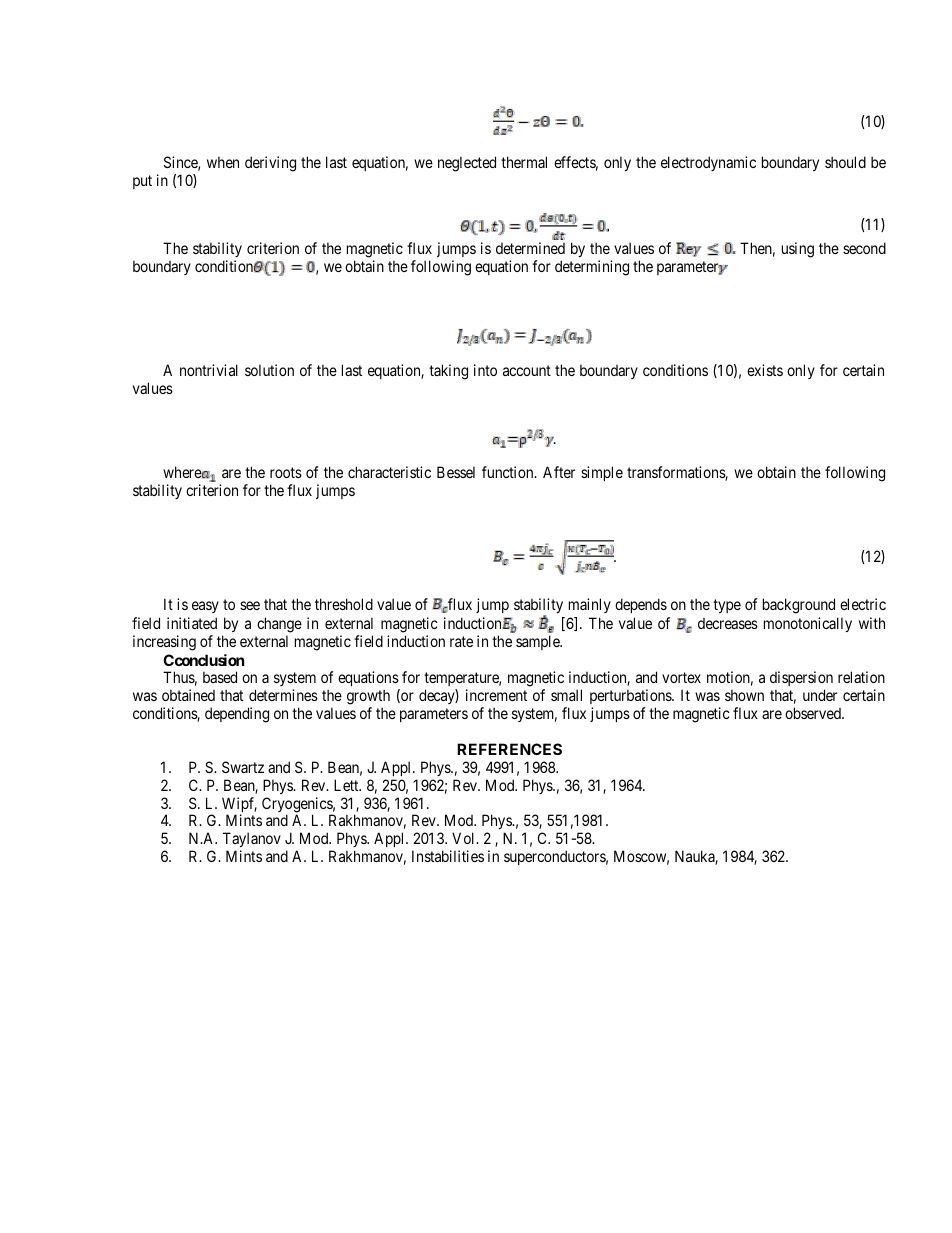 The height and width of the screenshot is (1233, 952). Describe the element at coordinates (808, 624) in the screenshot. I see `monotonically` at that location.
